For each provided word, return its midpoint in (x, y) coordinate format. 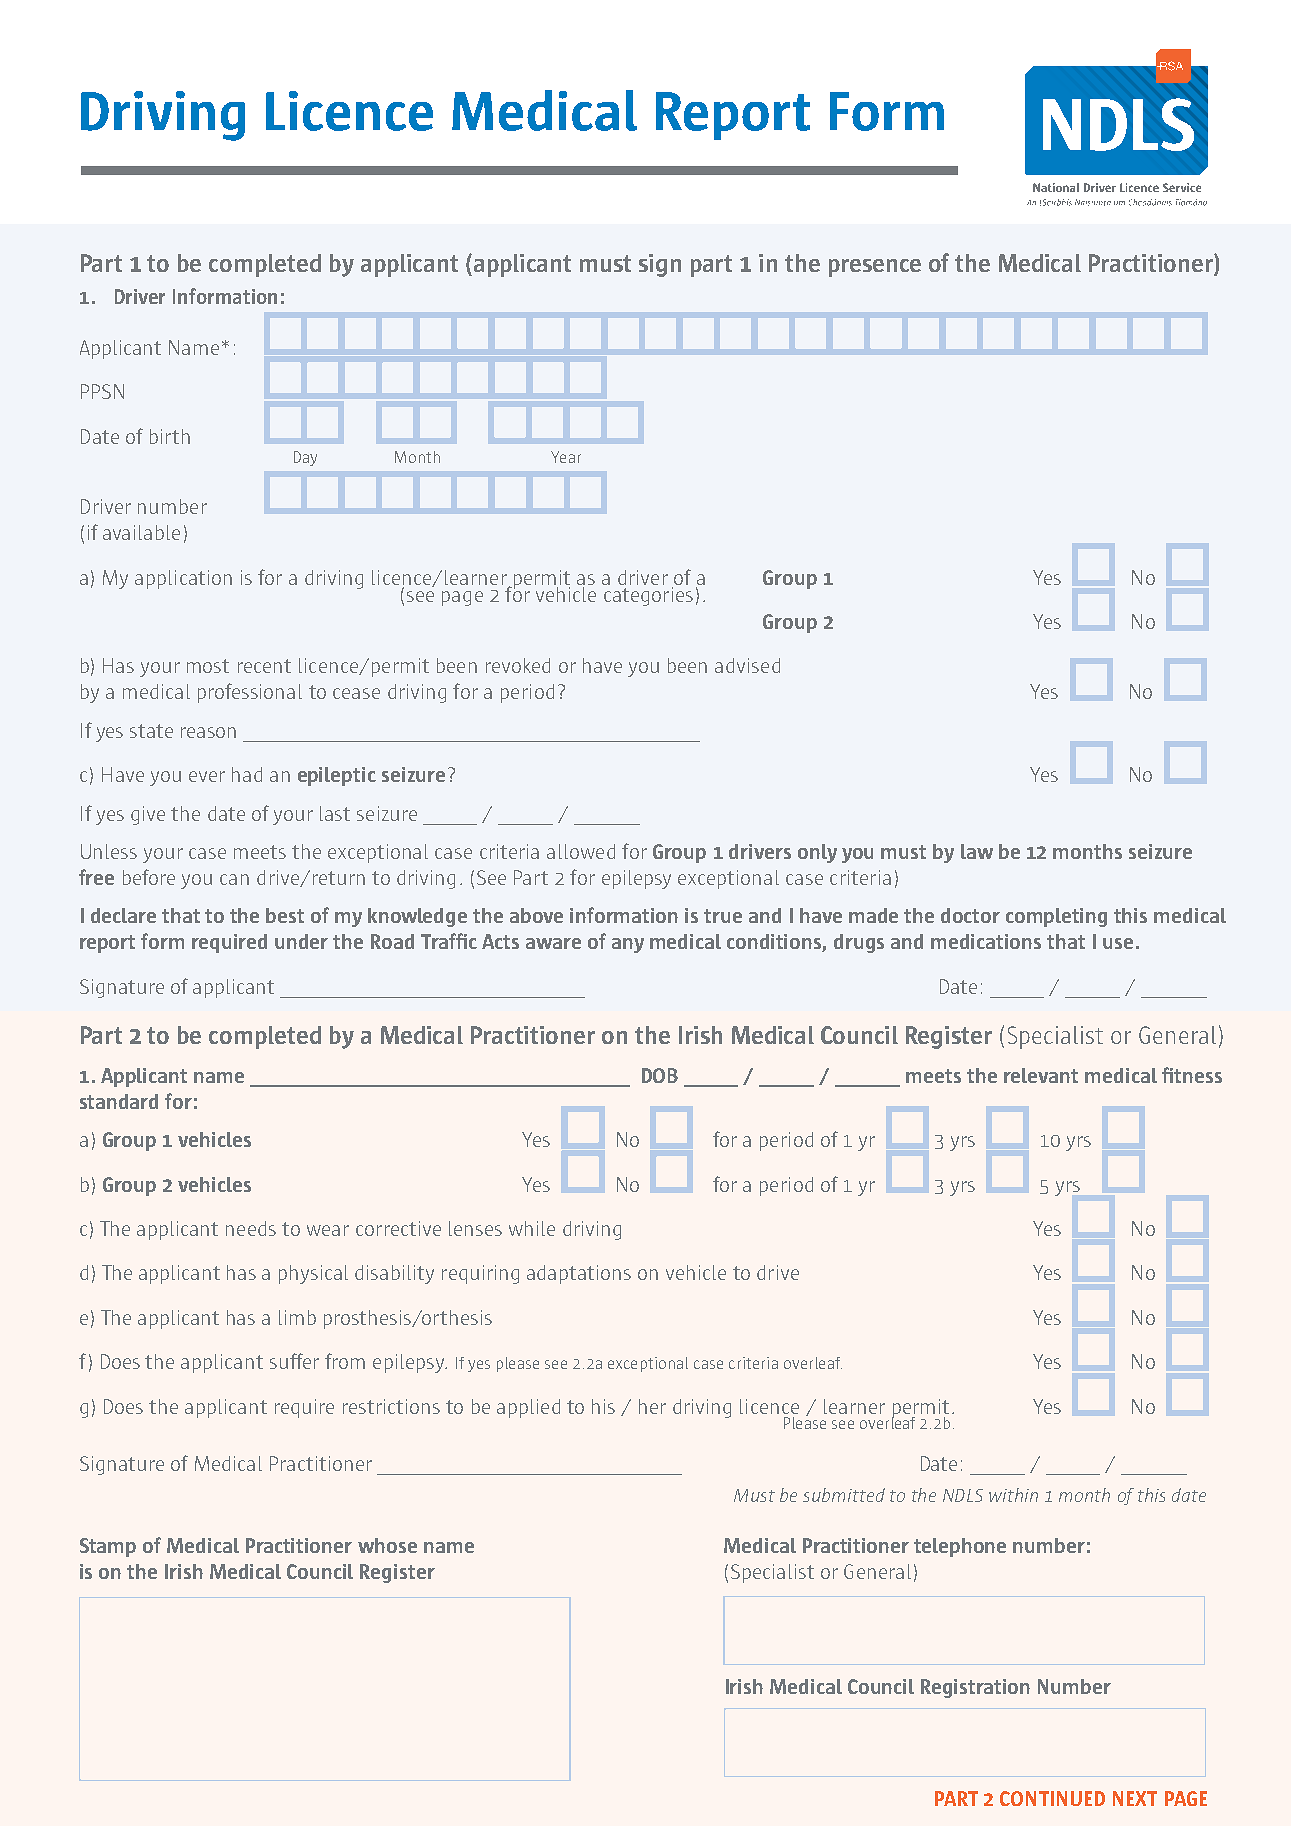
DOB (660, 1075)
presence (875, 268)
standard (119, 1101)
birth (170, 436)
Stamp (108, 1547)
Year (566, 457)
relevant (1041, 1075)
